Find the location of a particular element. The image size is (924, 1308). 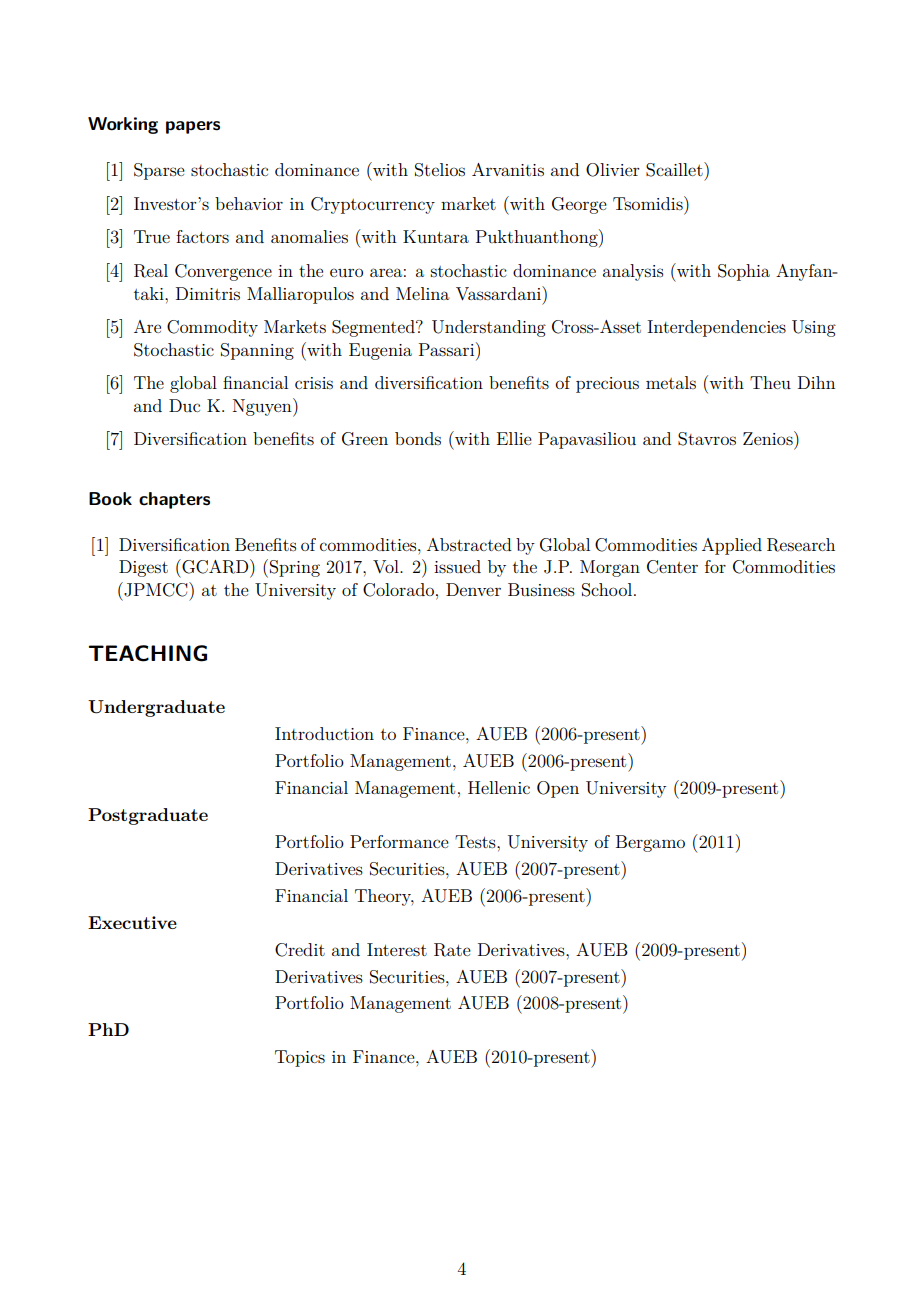

Stelios is located at coordinates (440, 170).
